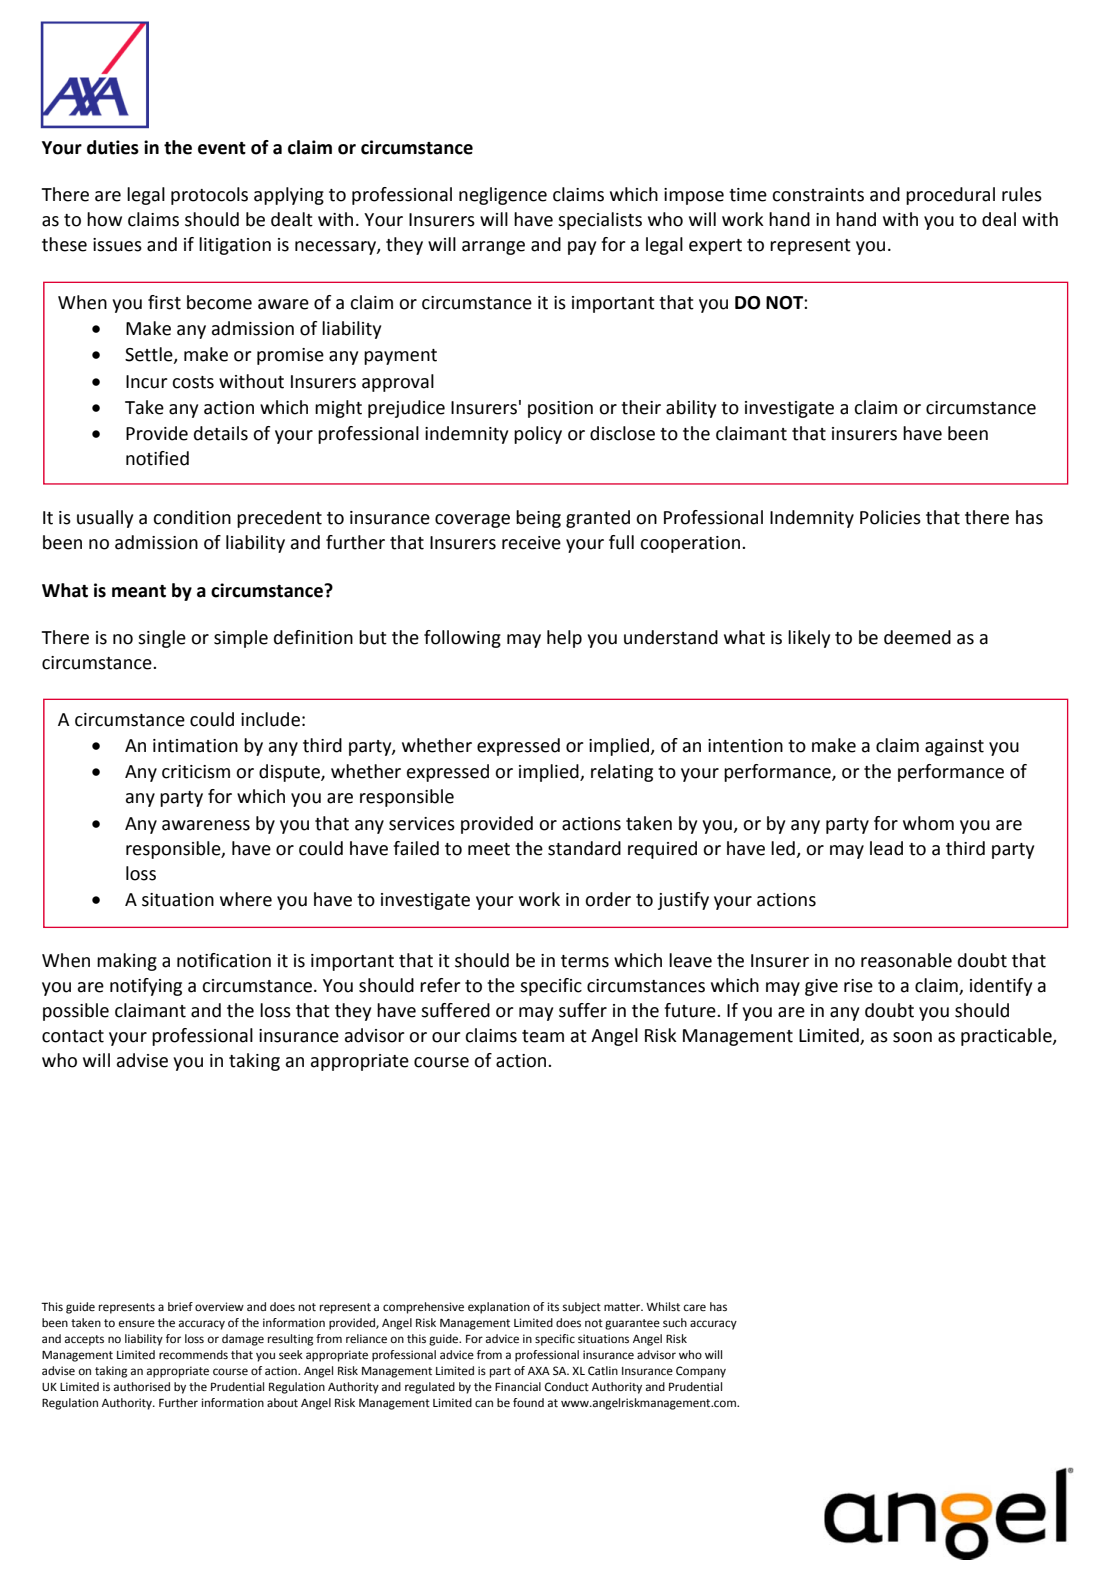 The width and height of the page is (1111, 1571). Describe the element at coordinates (917, 637) in the page. I see `deemed` at that location.
